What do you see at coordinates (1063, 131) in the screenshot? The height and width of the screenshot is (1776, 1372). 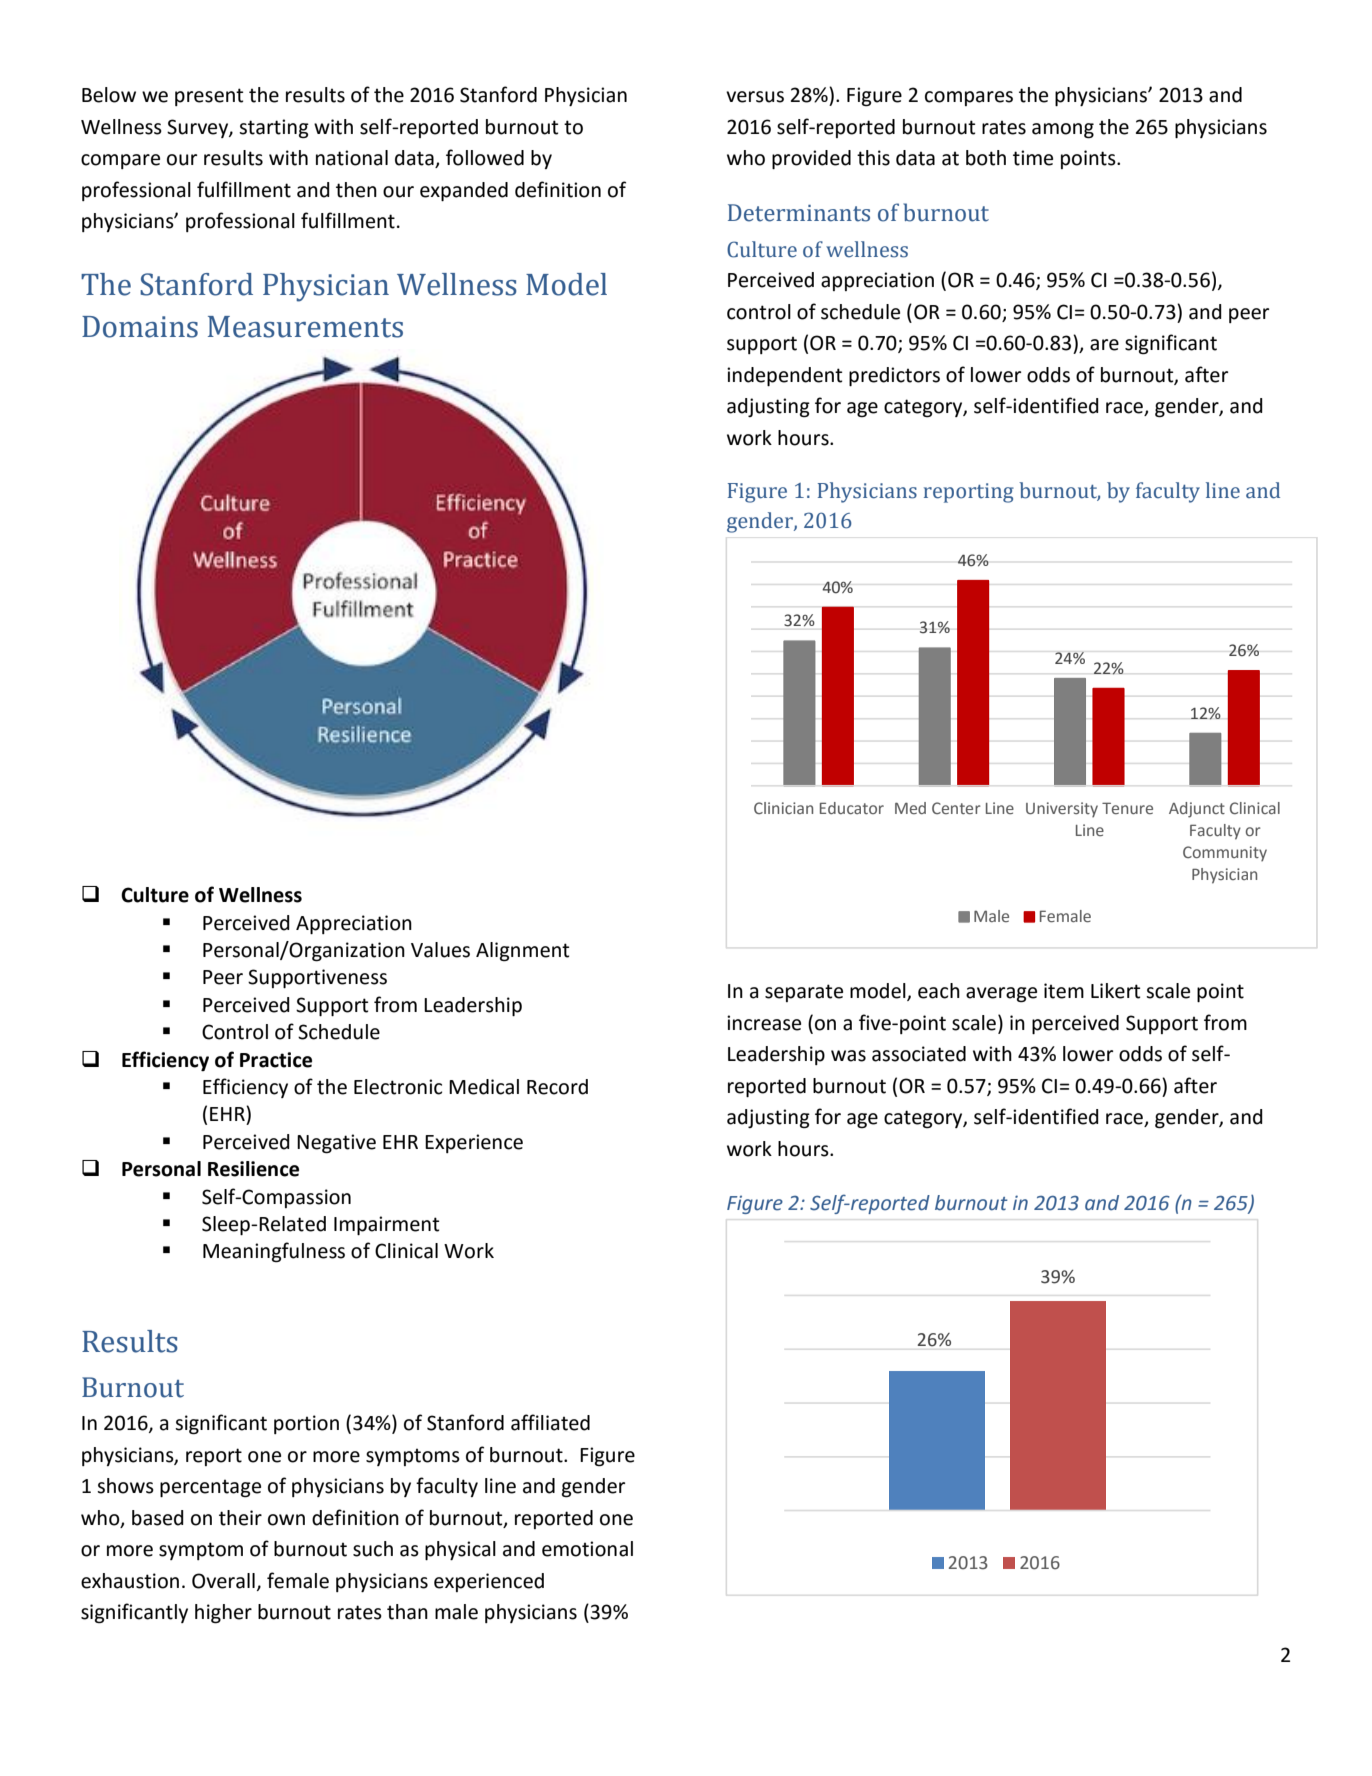 I see `among` at bounding box center [1063, 131].
